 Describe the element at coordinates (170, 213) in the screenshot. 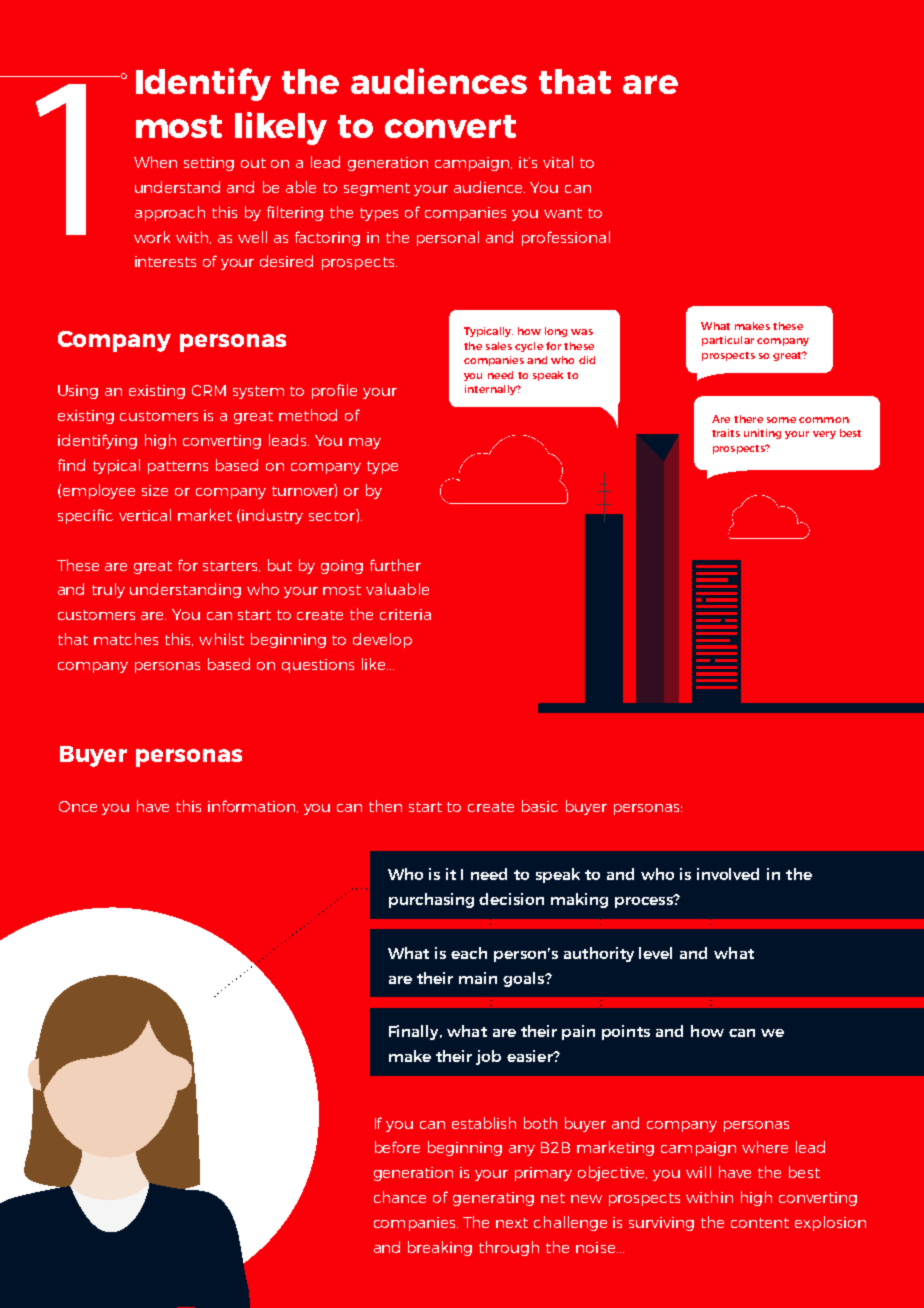

I see `approach` at that location.
